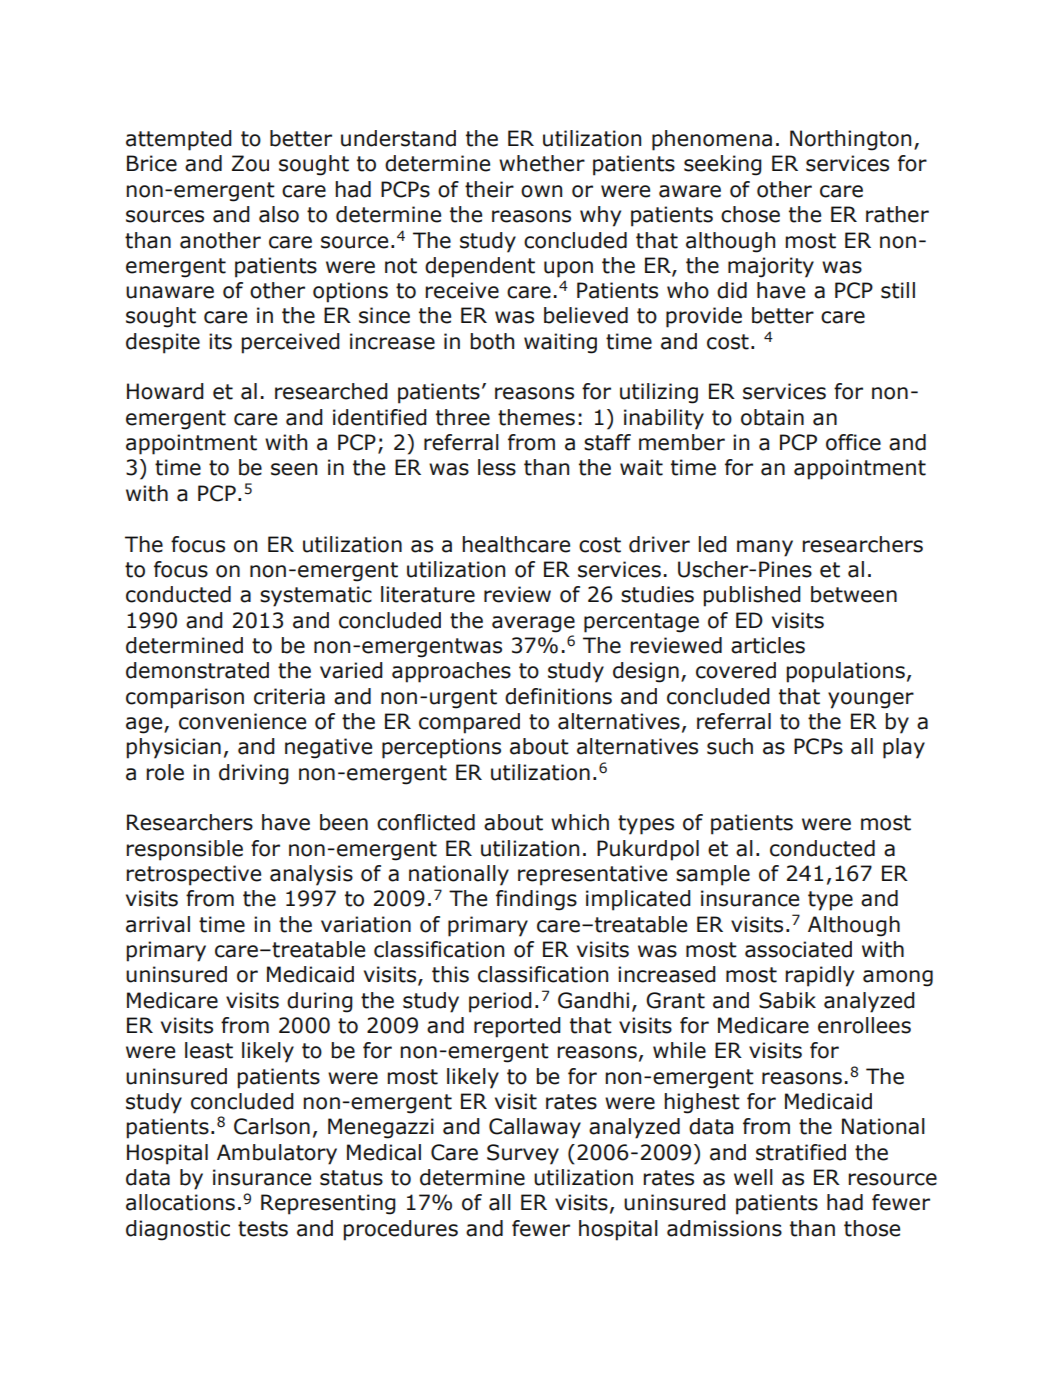  I want to click on chose, so click(750, 214).
